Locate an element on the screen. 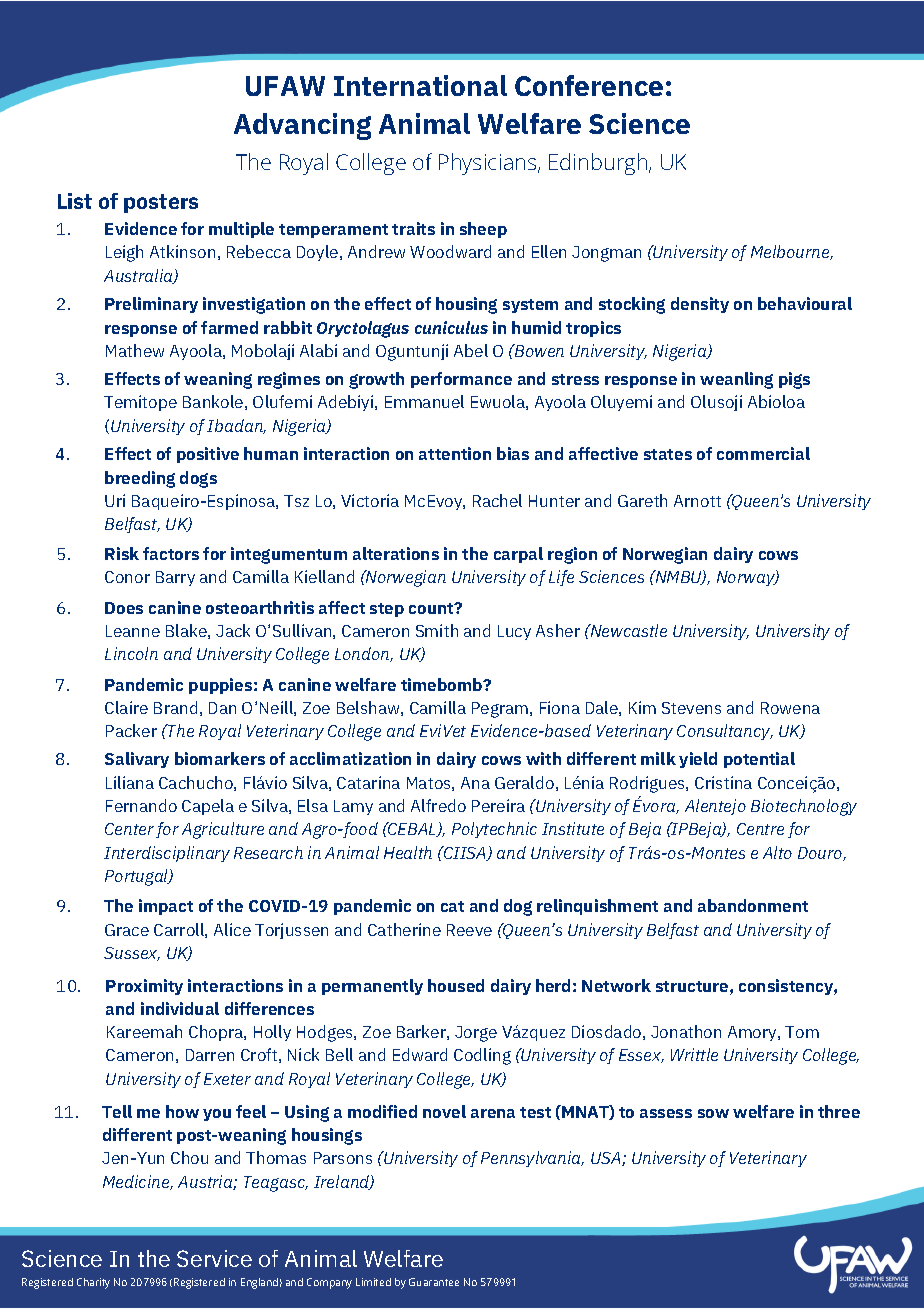 This screenshot has width=924, height=1309. Fernando is located at coordinates (141, 805).
